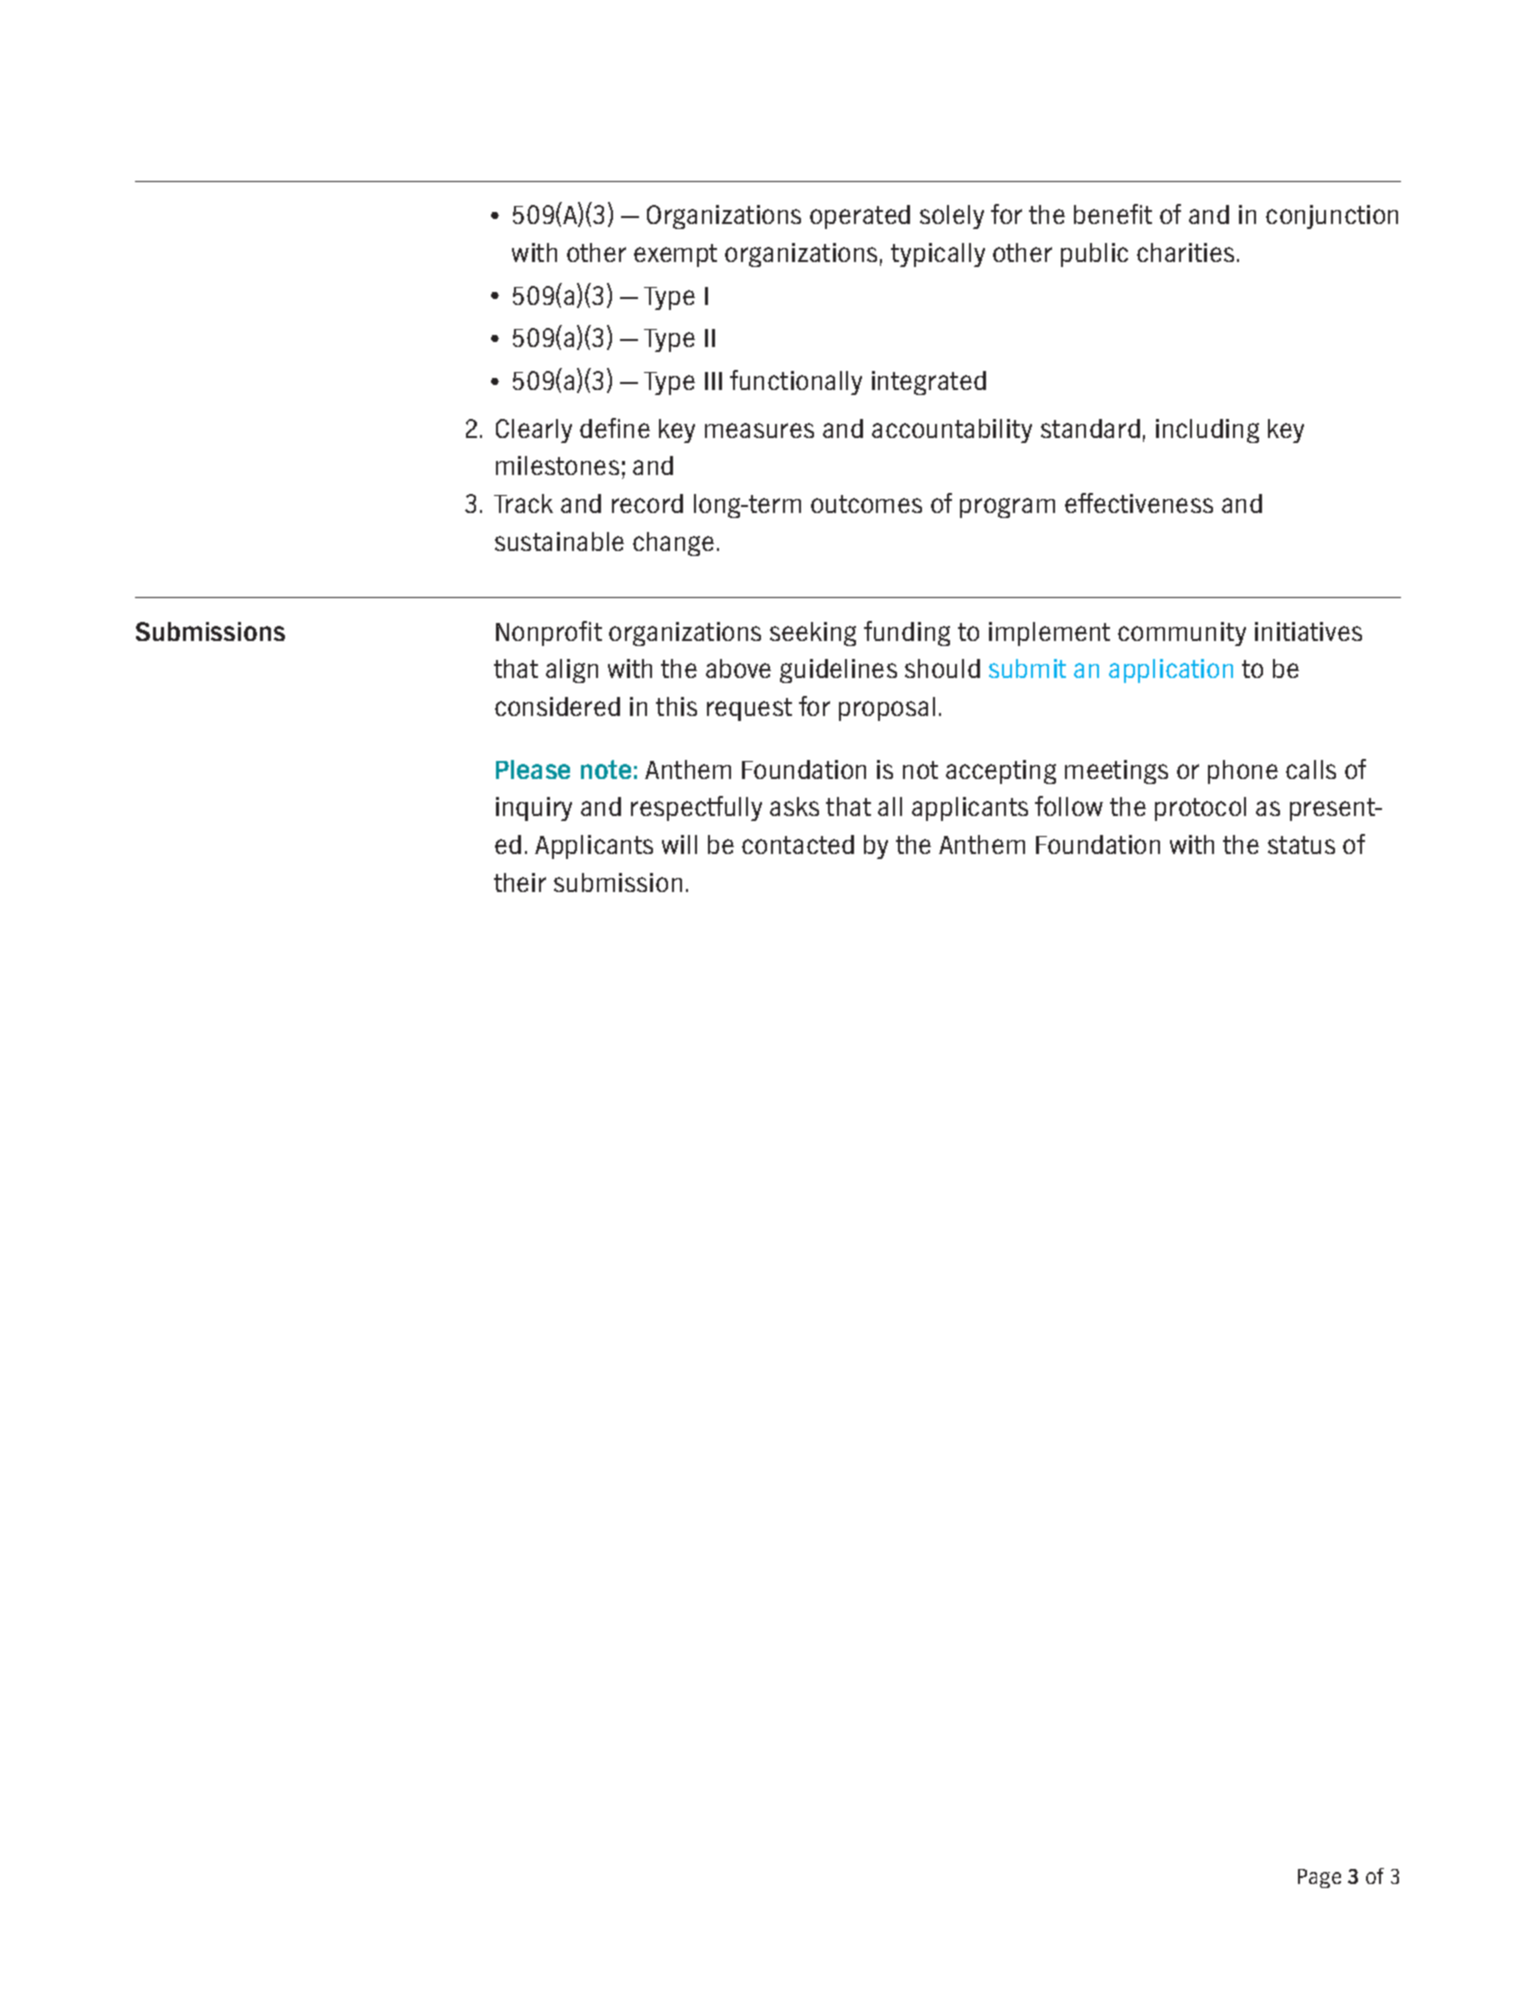 Image resolution: width=1537 pixels, height=1989 pixels. What do you see at coordinates (1319, 1878) in the screenshot?
I see `Page` at bounding box center [1319, 1878].
